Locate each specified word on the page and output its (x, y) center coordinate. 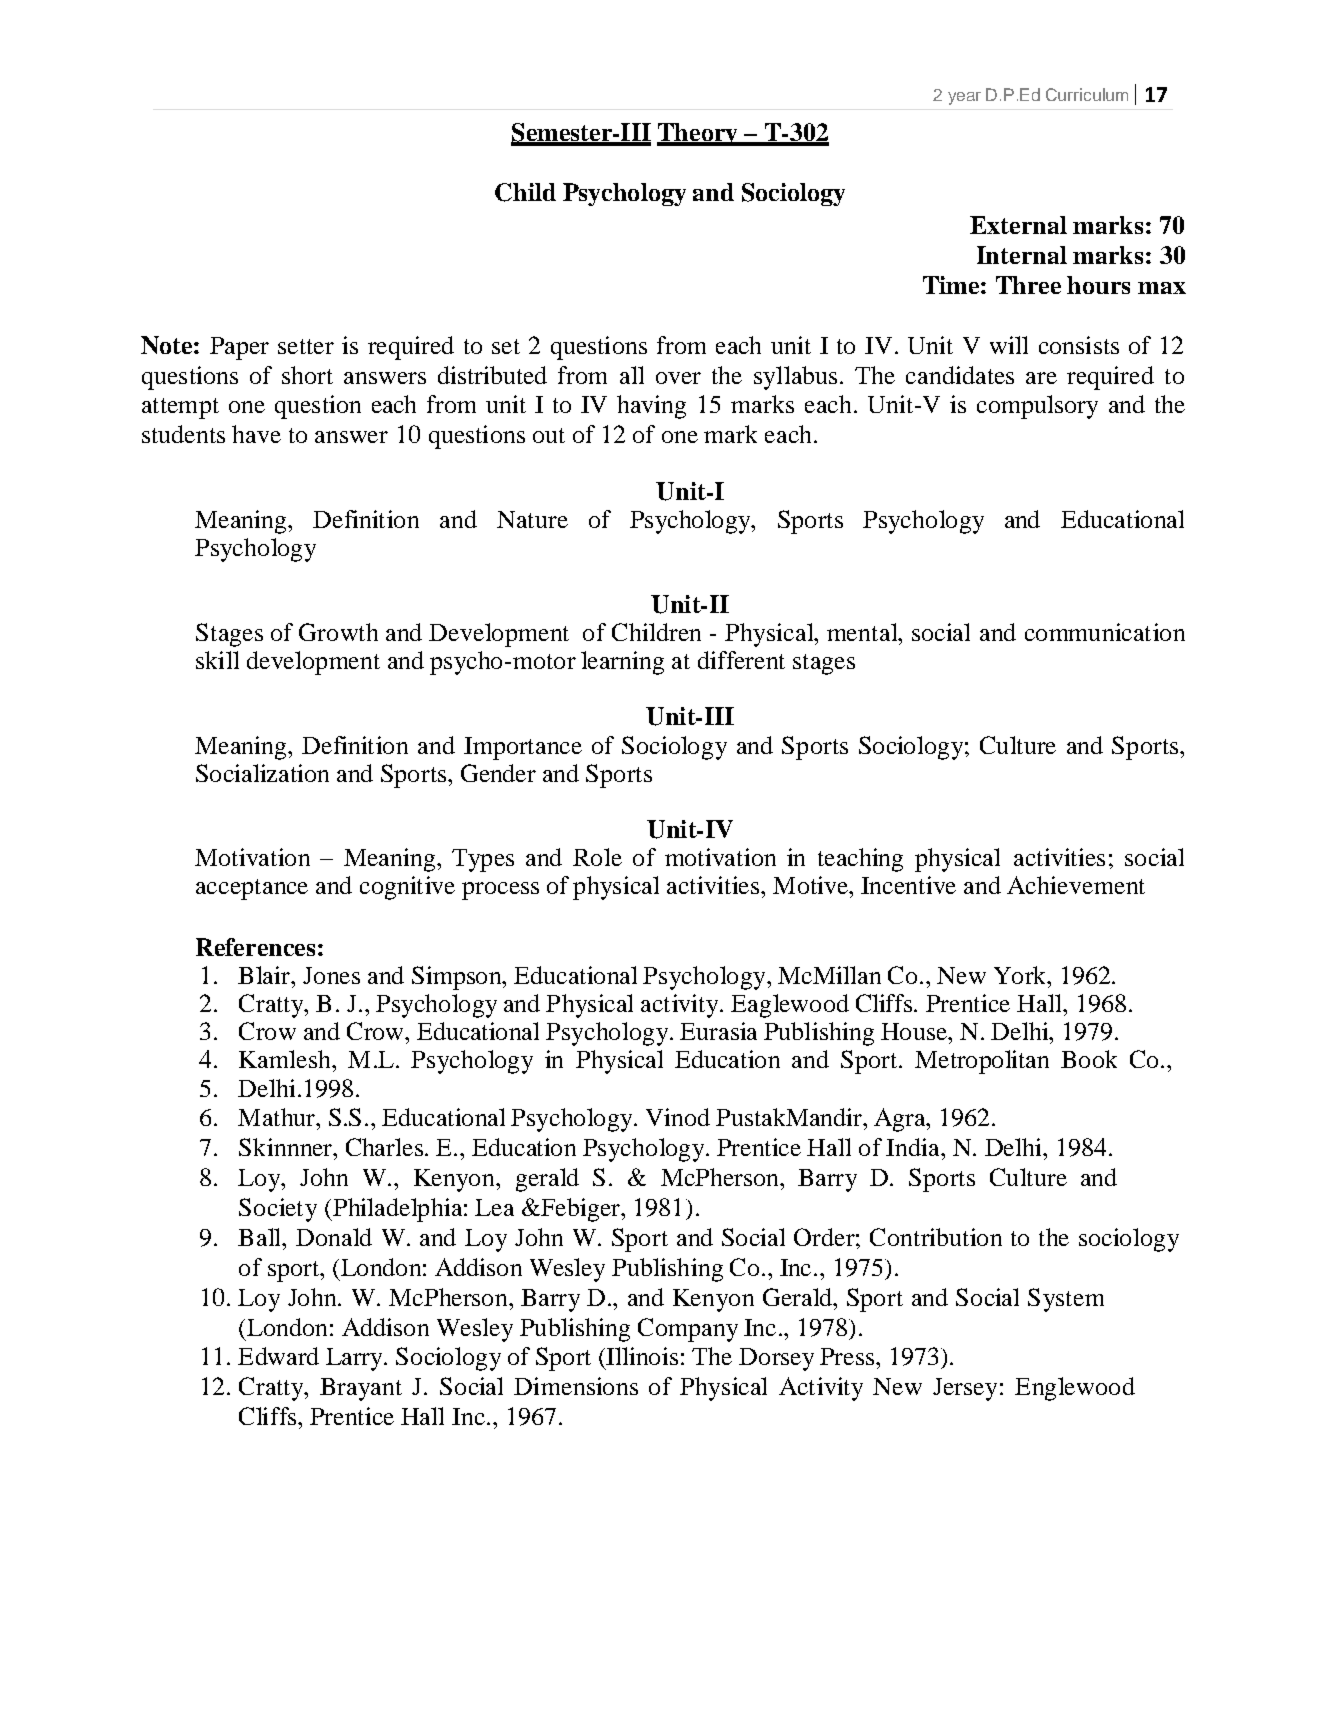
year (964, 98)
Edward (278, 1356)
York (1021, 975)
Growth (338, 632)
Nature (532, 519)
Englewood (1075, 1389)
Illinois (641, 1356)
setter (306, 346)
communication (1105, 632)
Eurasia (718, 1031)
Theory (698, 134)
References (255, 947)
